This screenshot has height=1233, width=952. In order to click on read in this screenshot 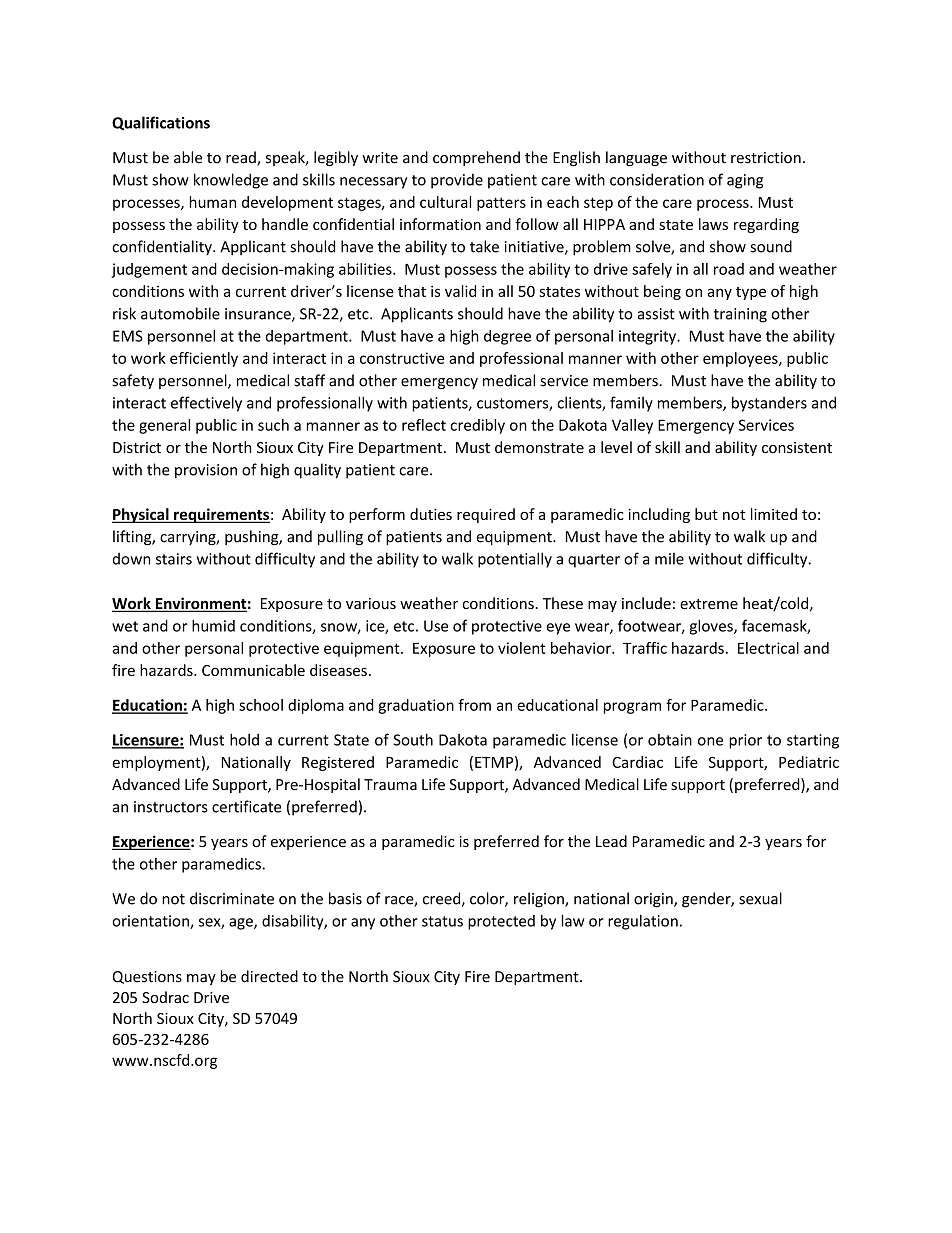, I will do `click(242, 158)`.
